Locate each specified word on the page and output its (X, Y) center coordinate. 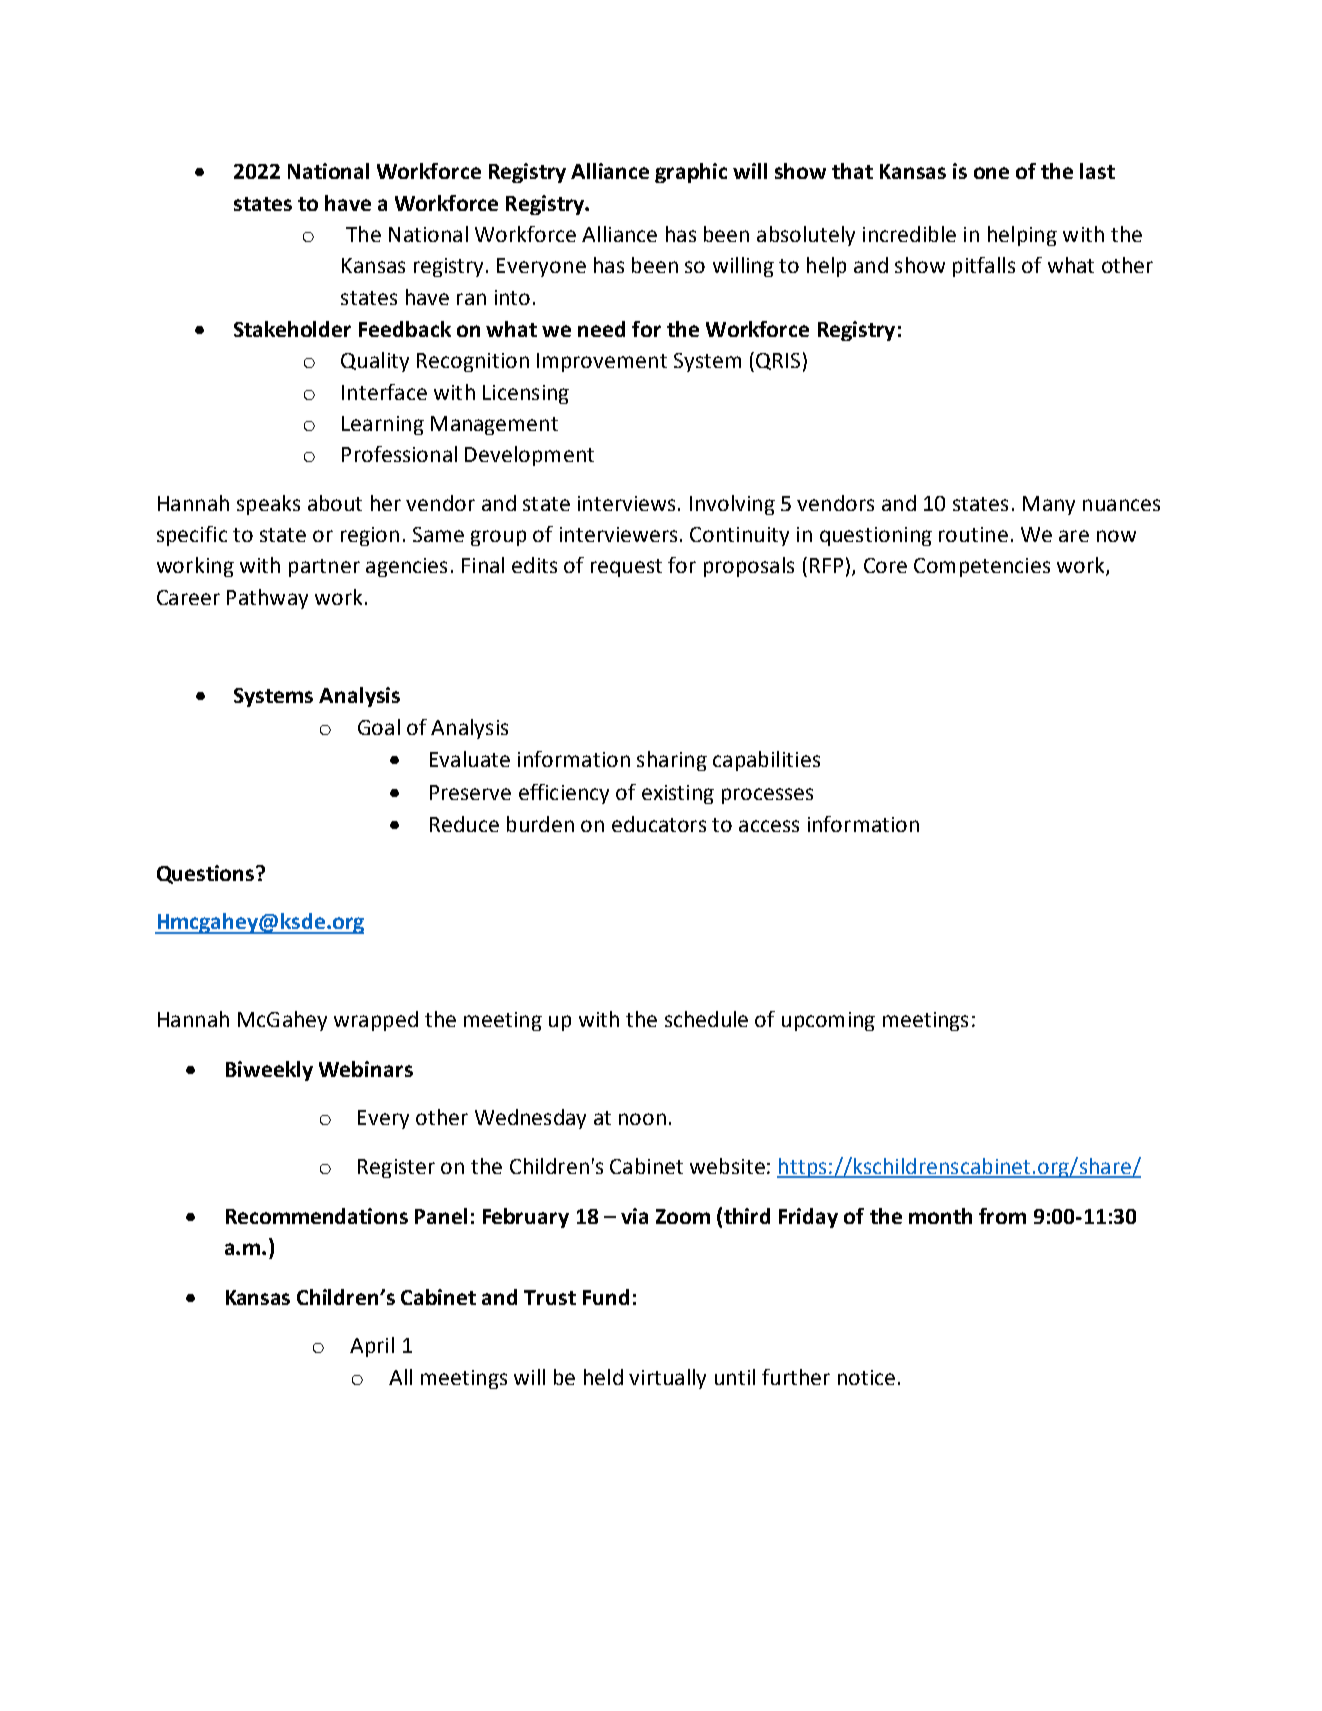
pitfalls (984, 267)
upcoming (828, 1021)
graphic (691, 173)
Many (1049, 505)
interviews (626, 503)
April (372, 1347)
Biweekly (269, 1071)
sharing (672, 761)
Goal (379, 727)
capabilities (766, 761)
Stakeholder (292, 329)
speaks (268, 505)
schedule (706, 1019)
